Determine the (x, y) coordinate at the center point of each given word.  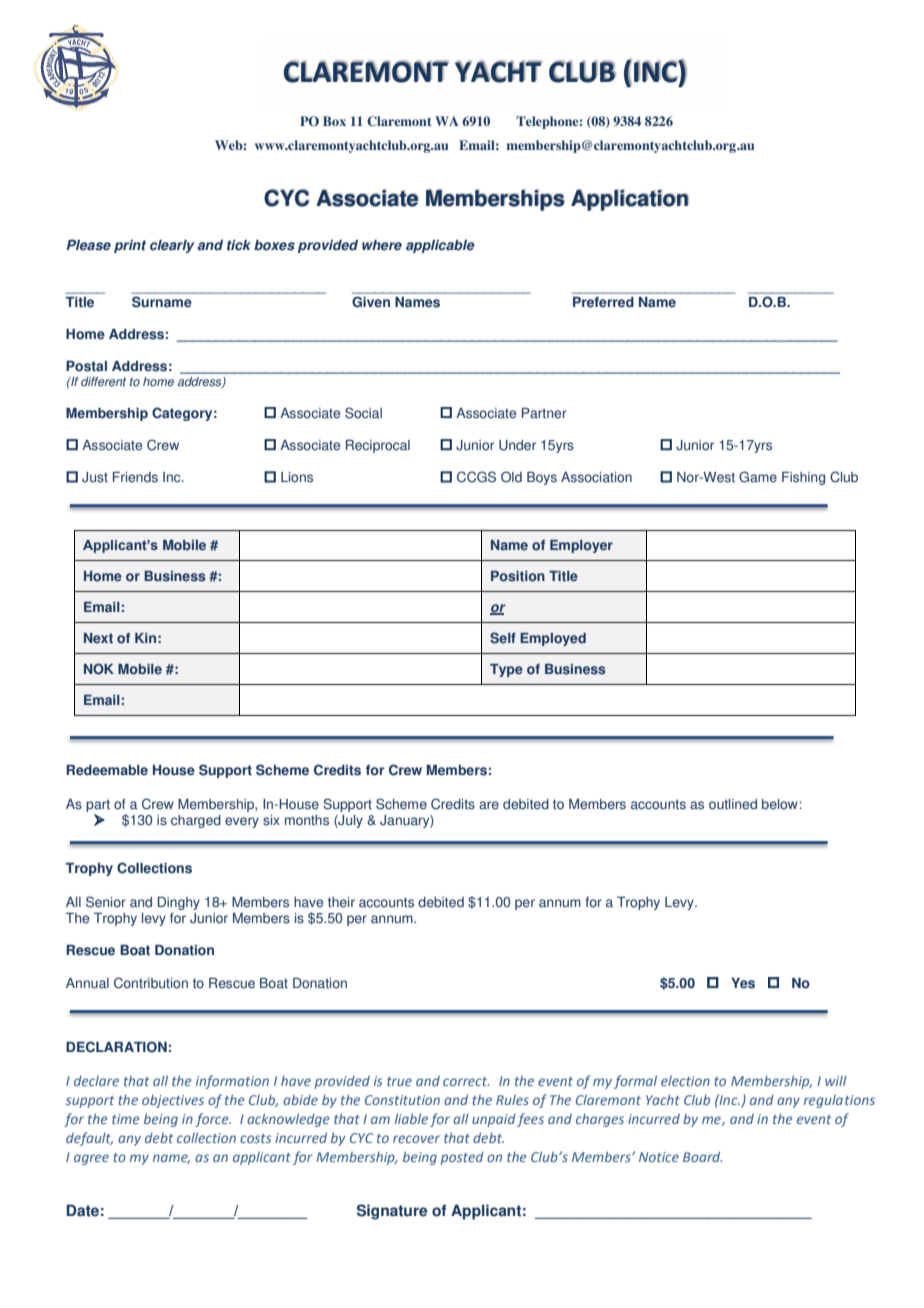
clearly (172, 246)
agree (91, 1159)
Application (630, 200)
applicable (440, 246)
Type (506, 670)
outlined (733, 804)
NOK (99, 669)
